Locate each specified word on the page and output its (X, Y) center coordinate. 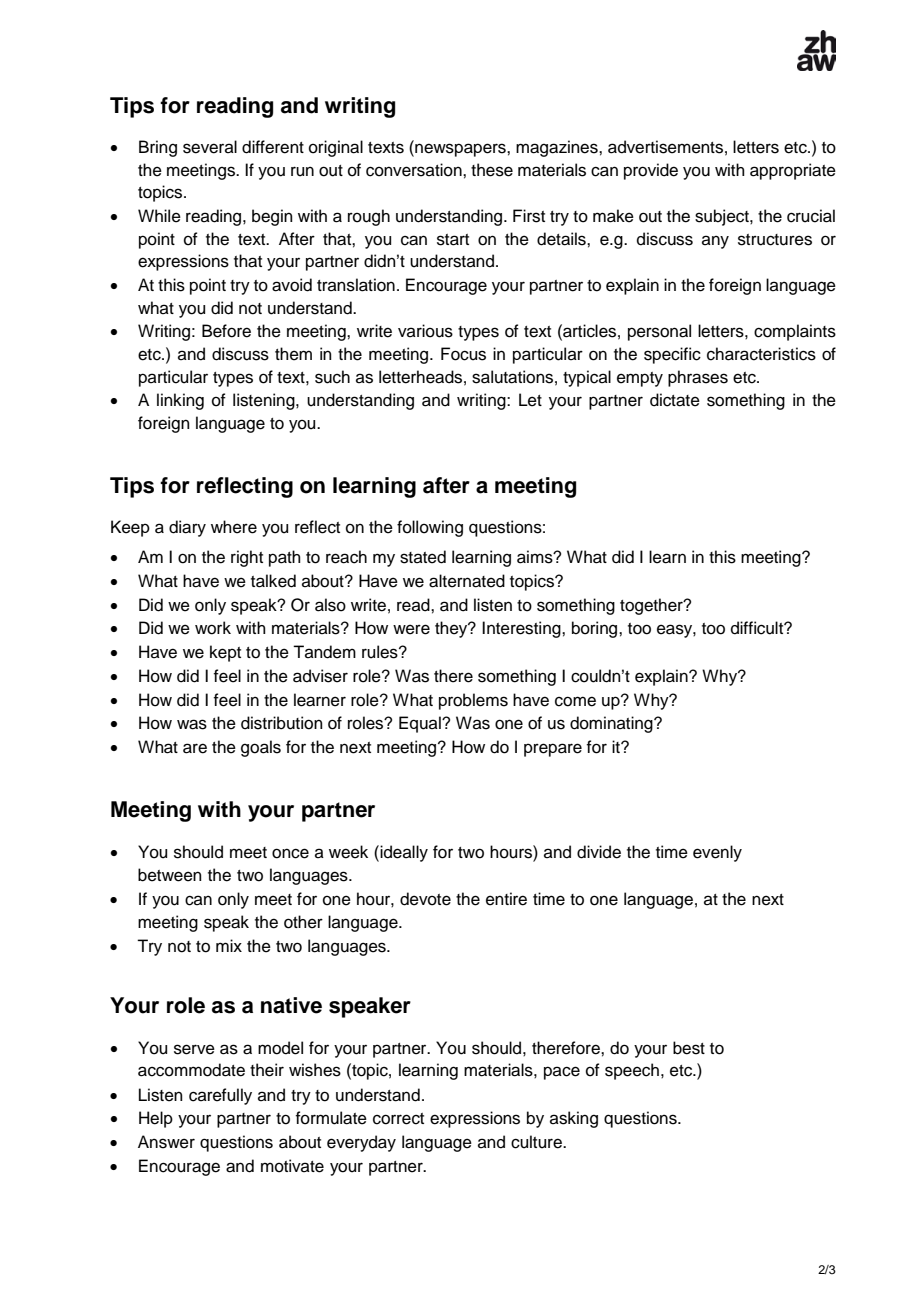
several (210, 147)
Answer (166, 1142)
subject (723, 217)
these (492, 170)
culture (537, 1142)
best (689, 1048)
